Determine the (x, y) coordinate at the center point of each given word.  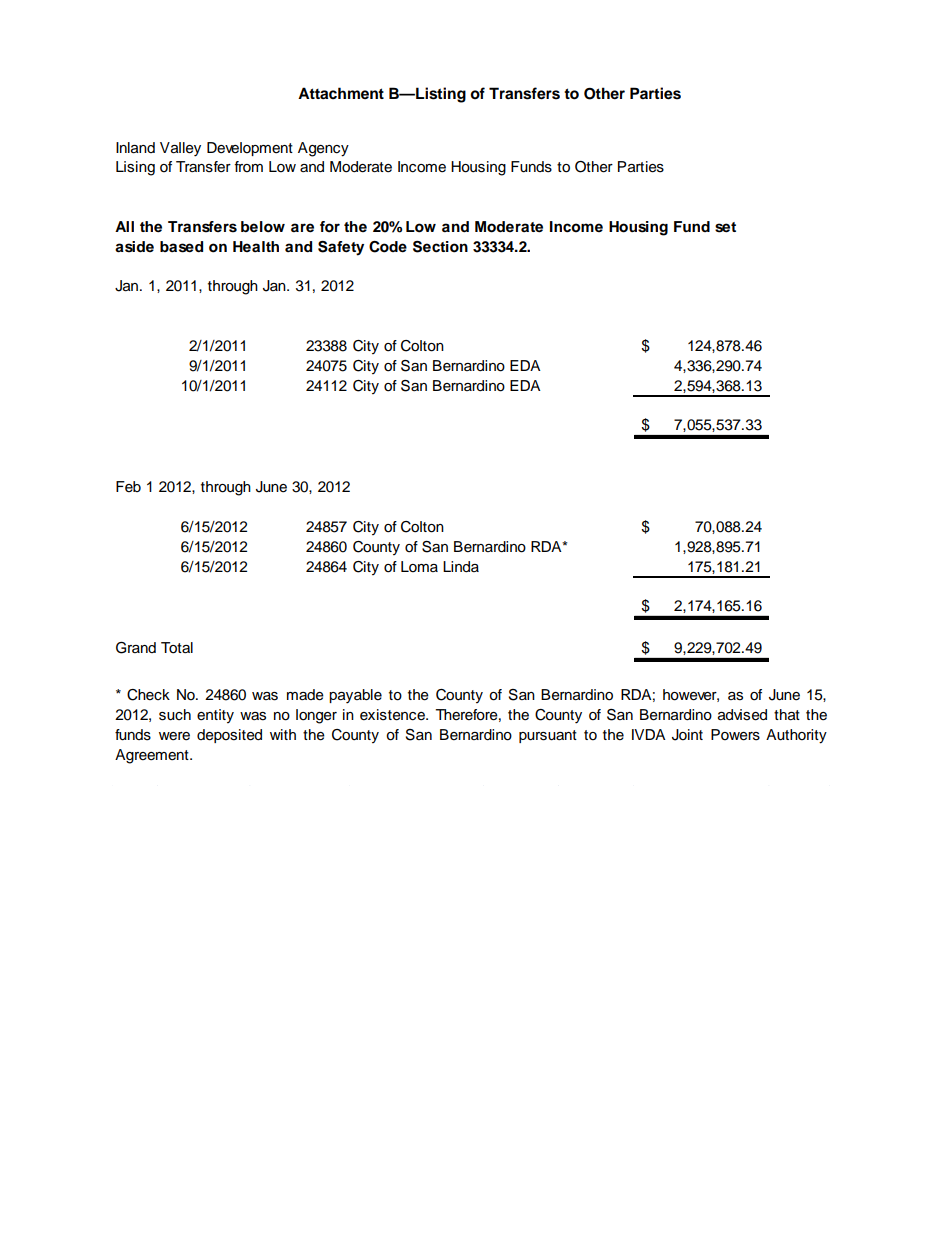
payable (355, 696)
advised (742, 715)
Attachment (341, 93)
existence (393, 715)
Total (177, 648)
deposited (229, 736)
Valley (180, 149)
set (725, 227)
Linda (461, 567)
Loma (419, 567)
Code (388, 247)
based (181, 247)
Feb (128, 487)
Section (440, 247)
